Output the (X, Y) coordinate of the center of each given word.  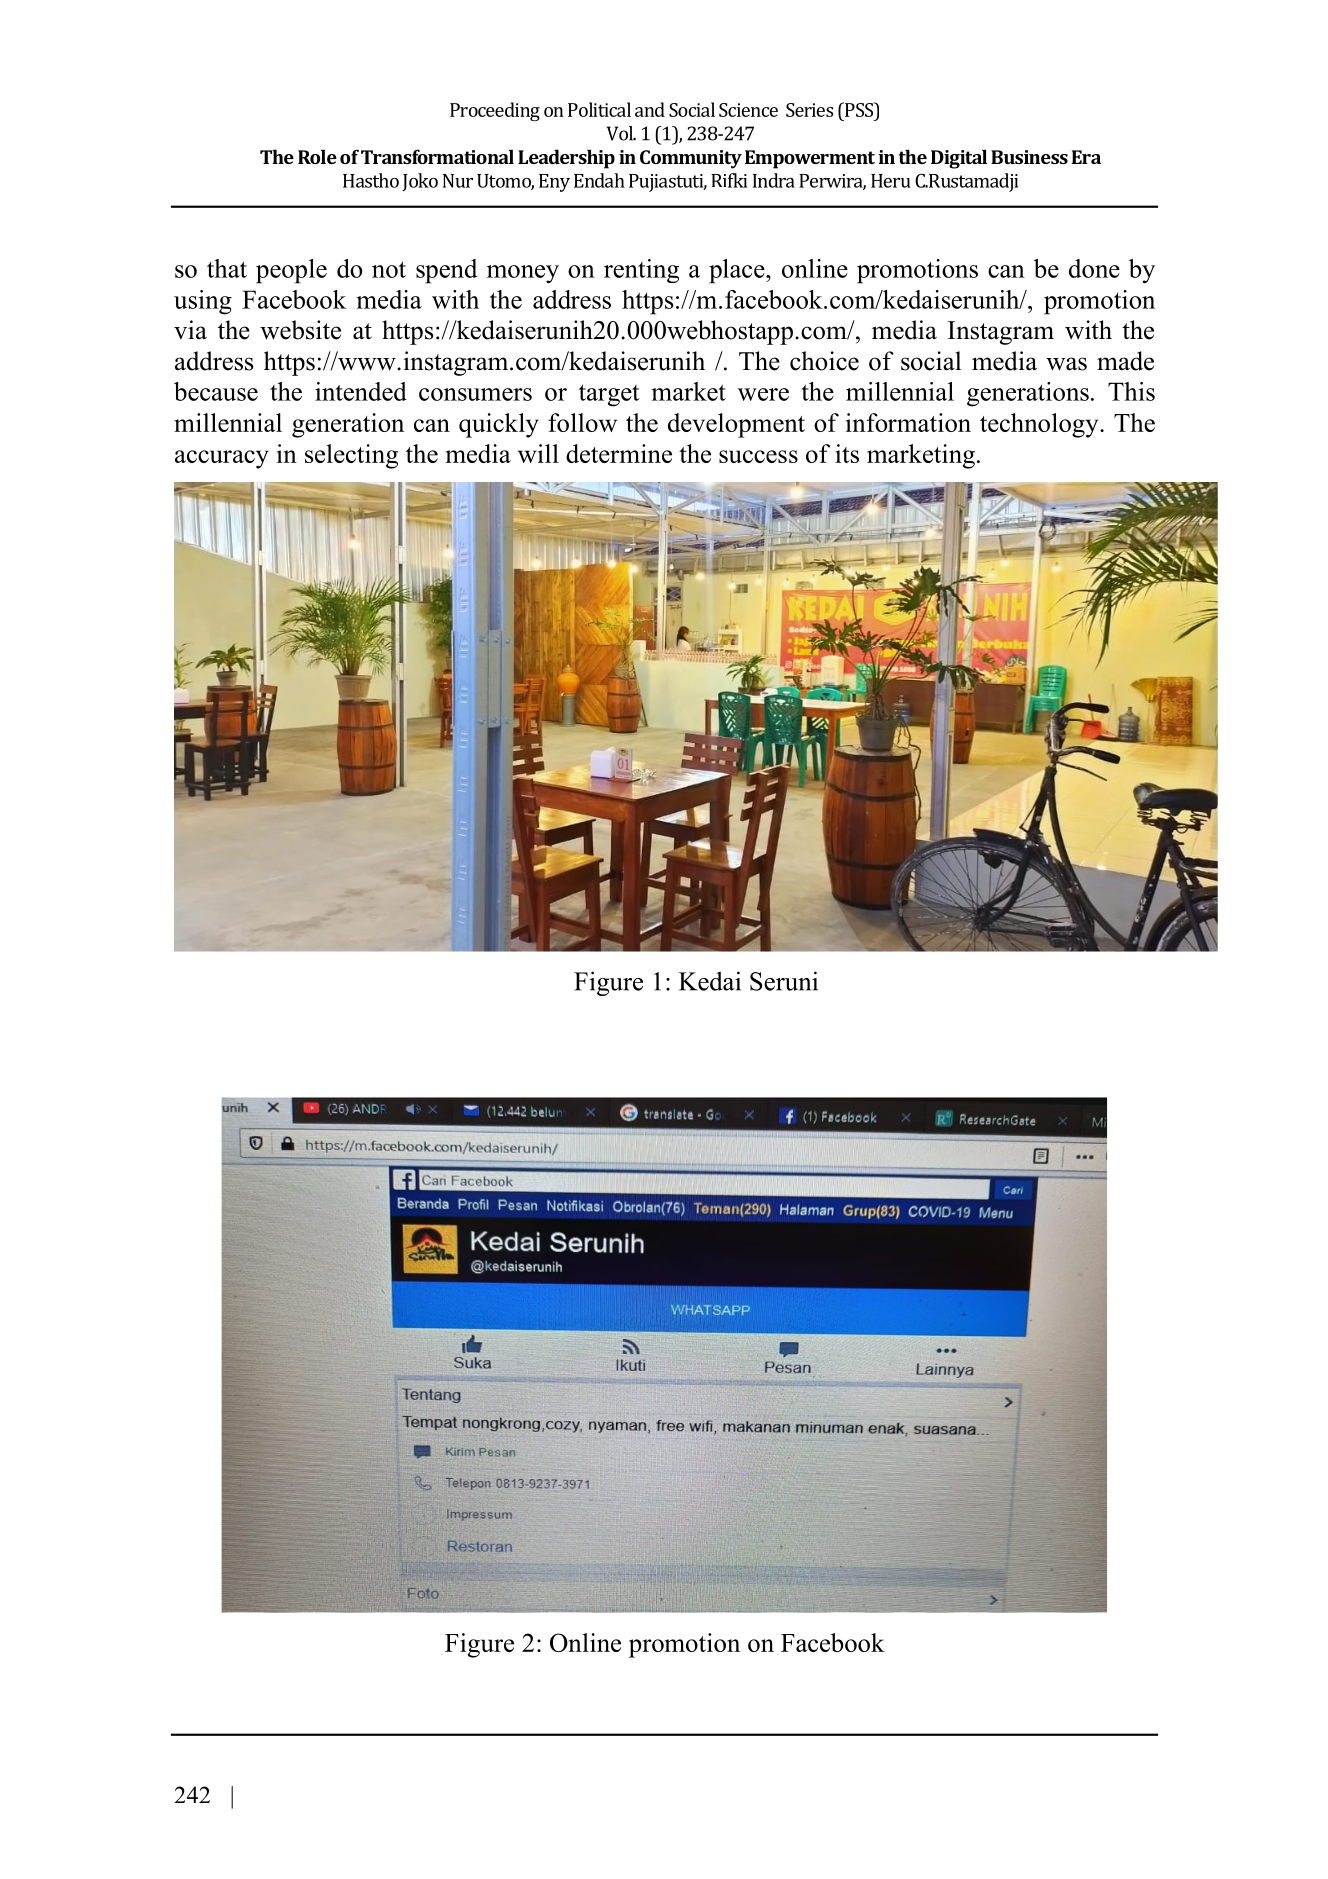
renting (641, 271)
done (1094, 268)
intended (361, 391)
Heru (891, 181)
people (291, 271)
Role (317, 156)
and (650, 109)
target (609, 395)
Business (1029, 157)
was (1066, 364)
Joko (420, 182)
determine (619, 453)
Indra (774, 180)
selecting (351, 456)
